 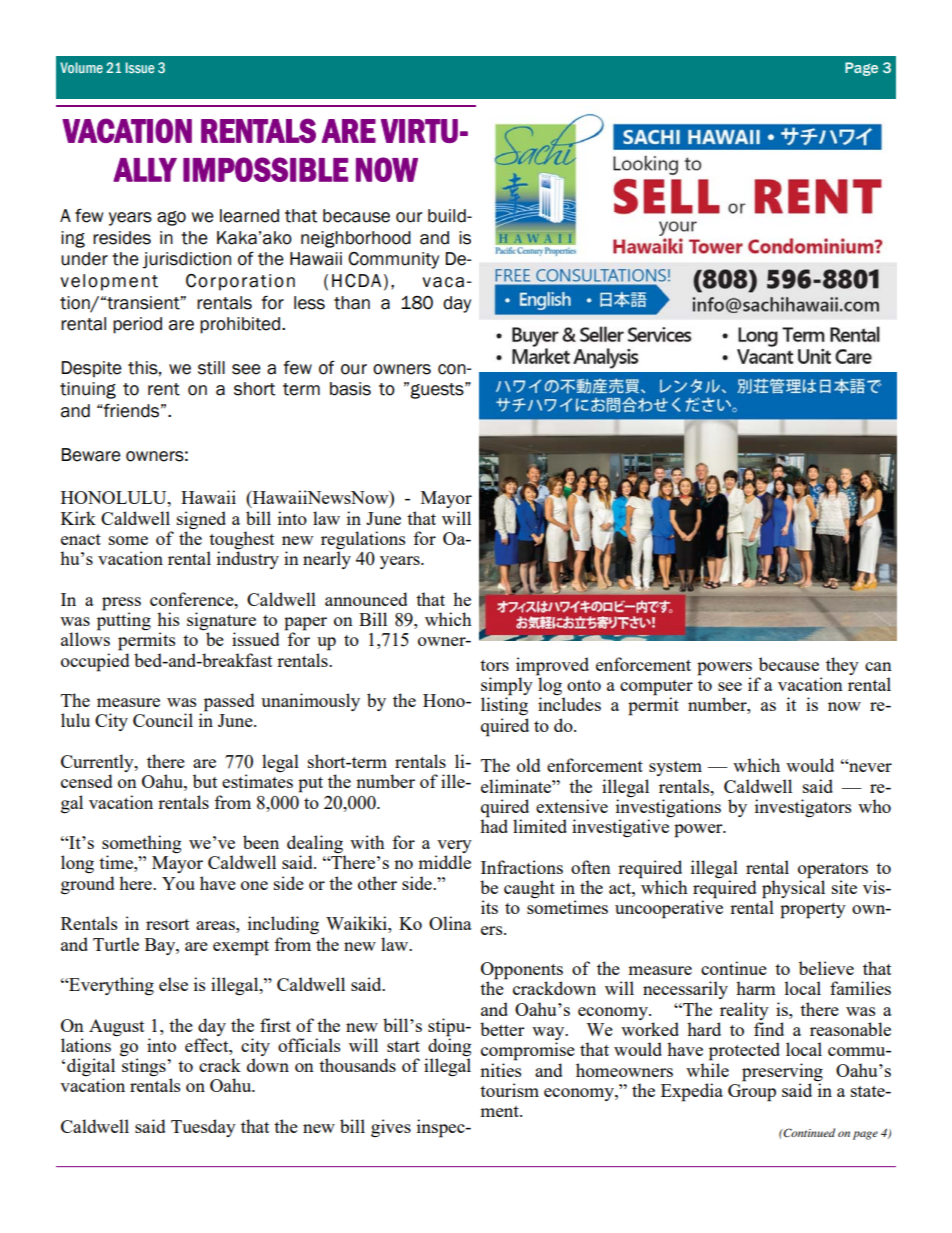 What do you see at coordinates (352, 303) in the screenshot?
I see `than` at bounding box center [352, 303].
